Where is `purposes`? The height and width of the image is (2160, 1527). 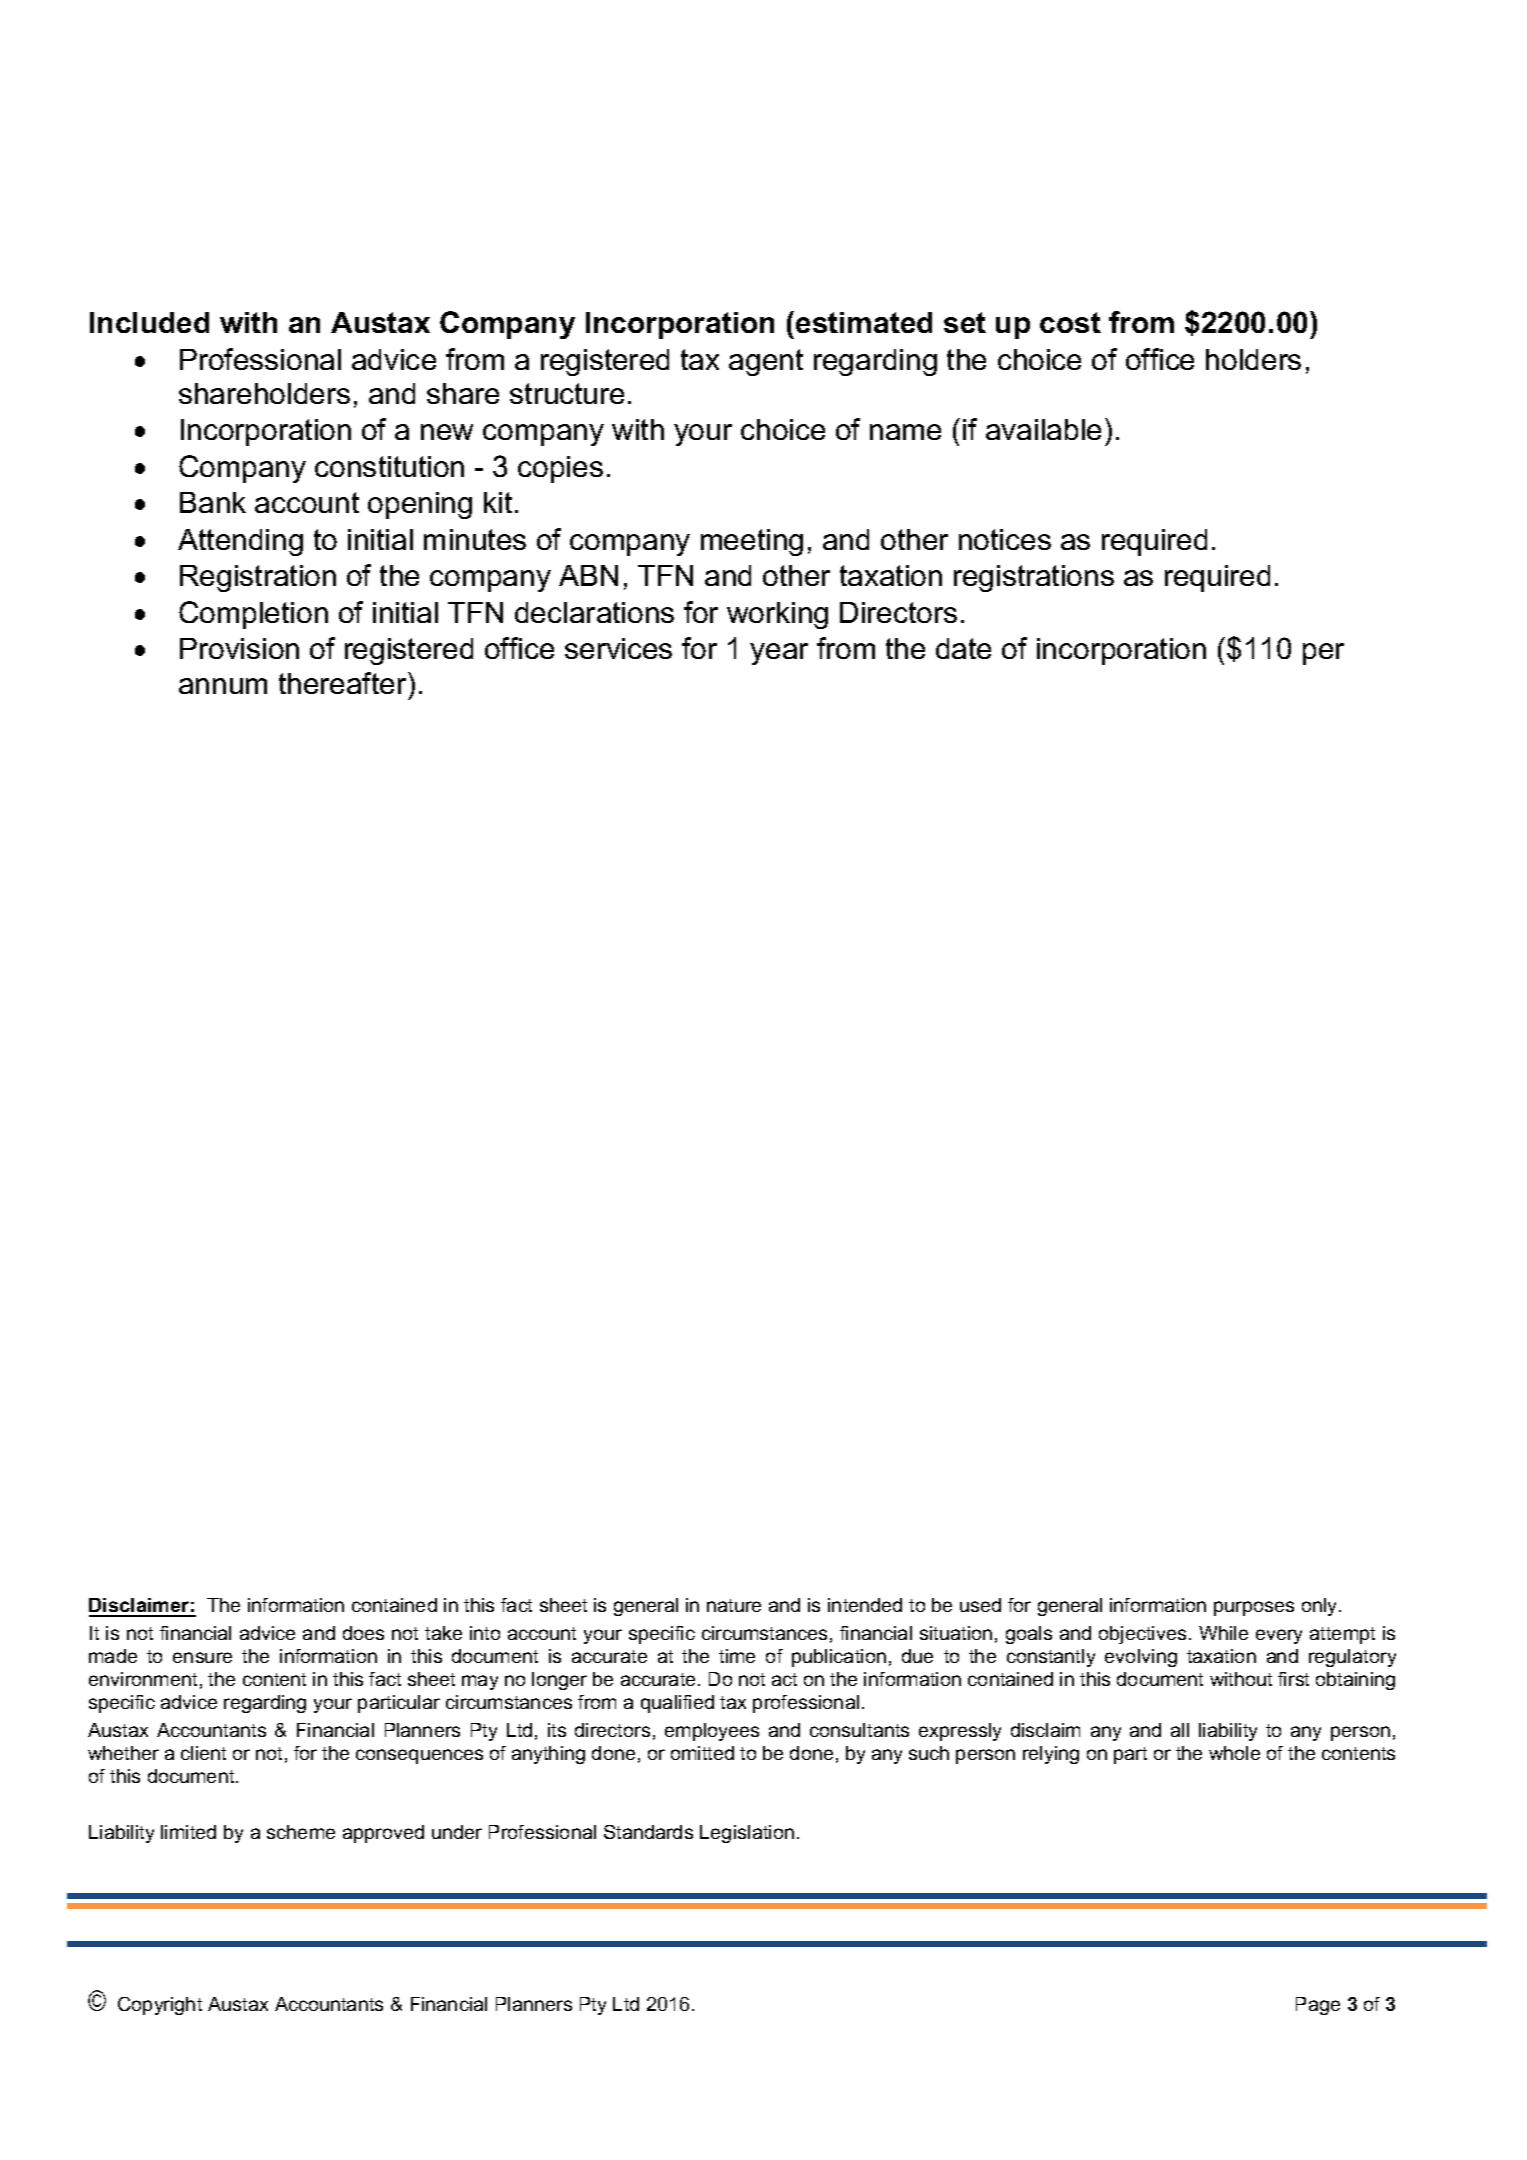
purposes is located at coordinates (1254, 1608).
